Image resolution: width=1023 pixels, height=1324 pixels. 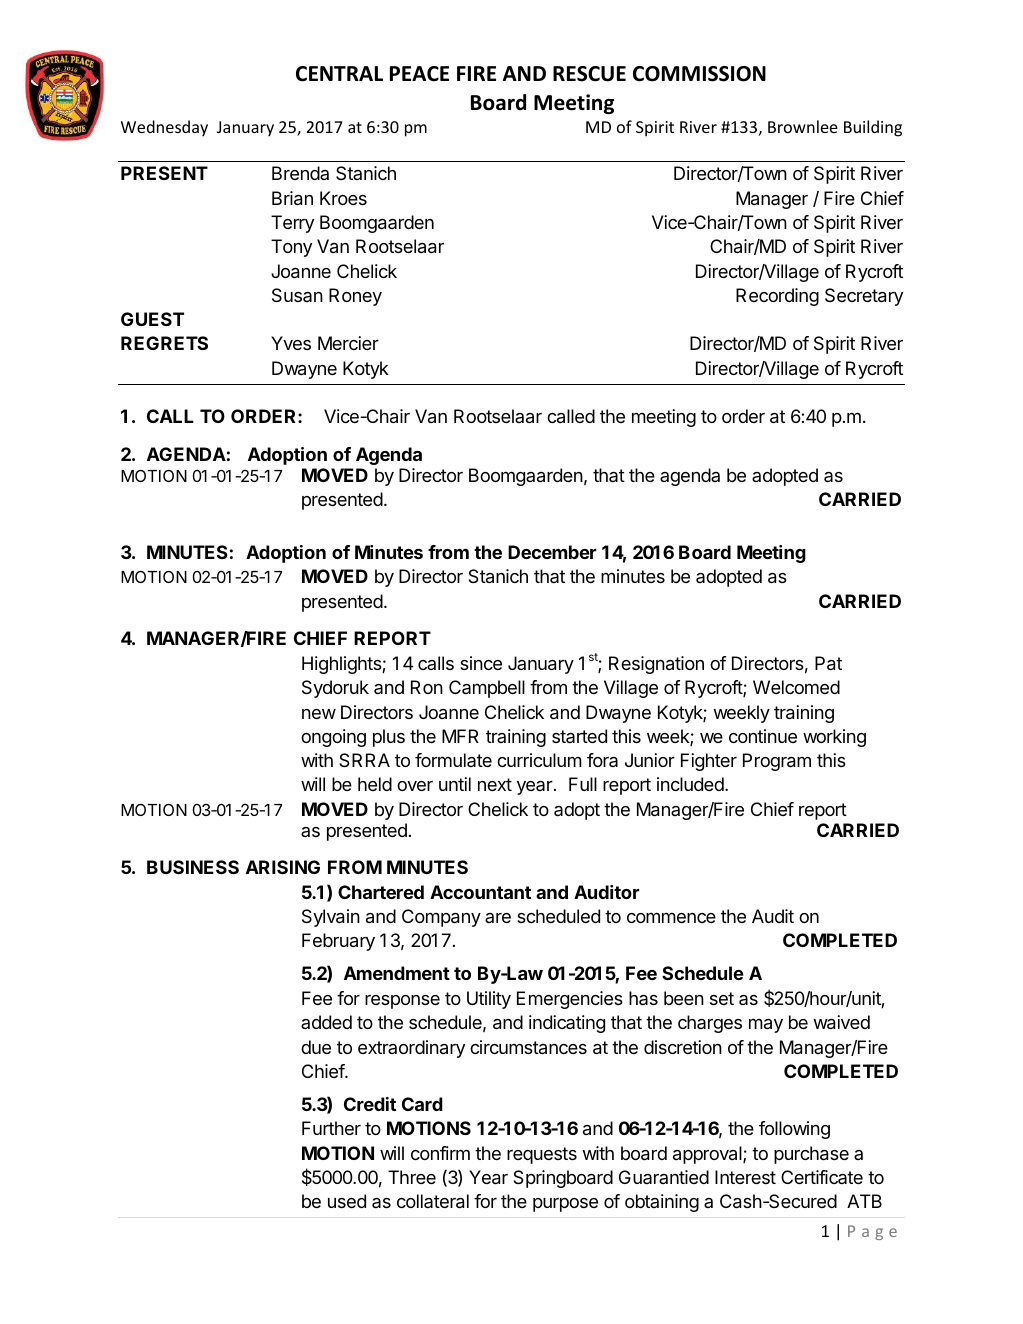 What do you see at coordinates (671, 917) in the screenshot?
I see `commence` at bounding box center [671, 917].
